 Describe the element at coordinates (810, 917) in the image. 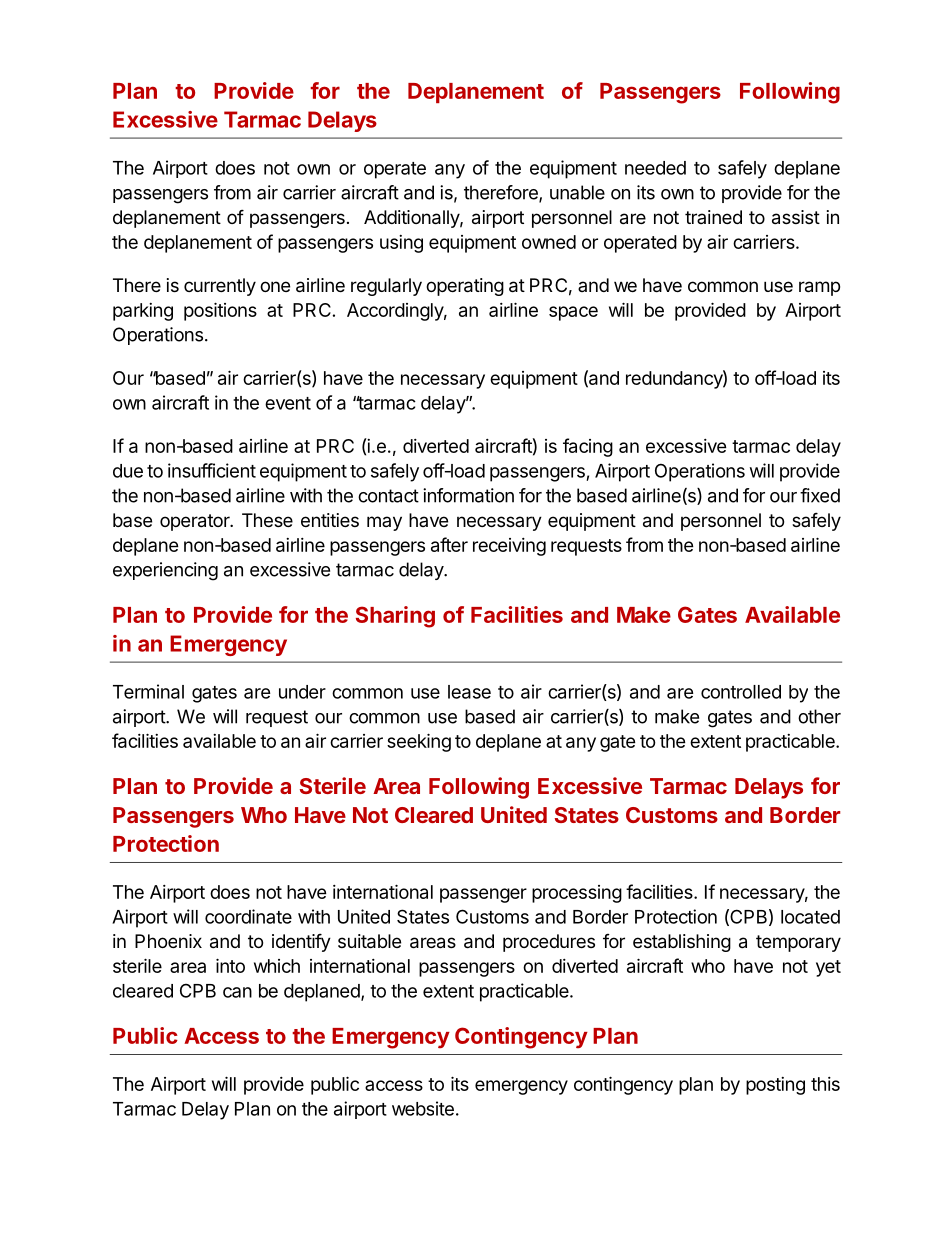

I see `located` at that location.
